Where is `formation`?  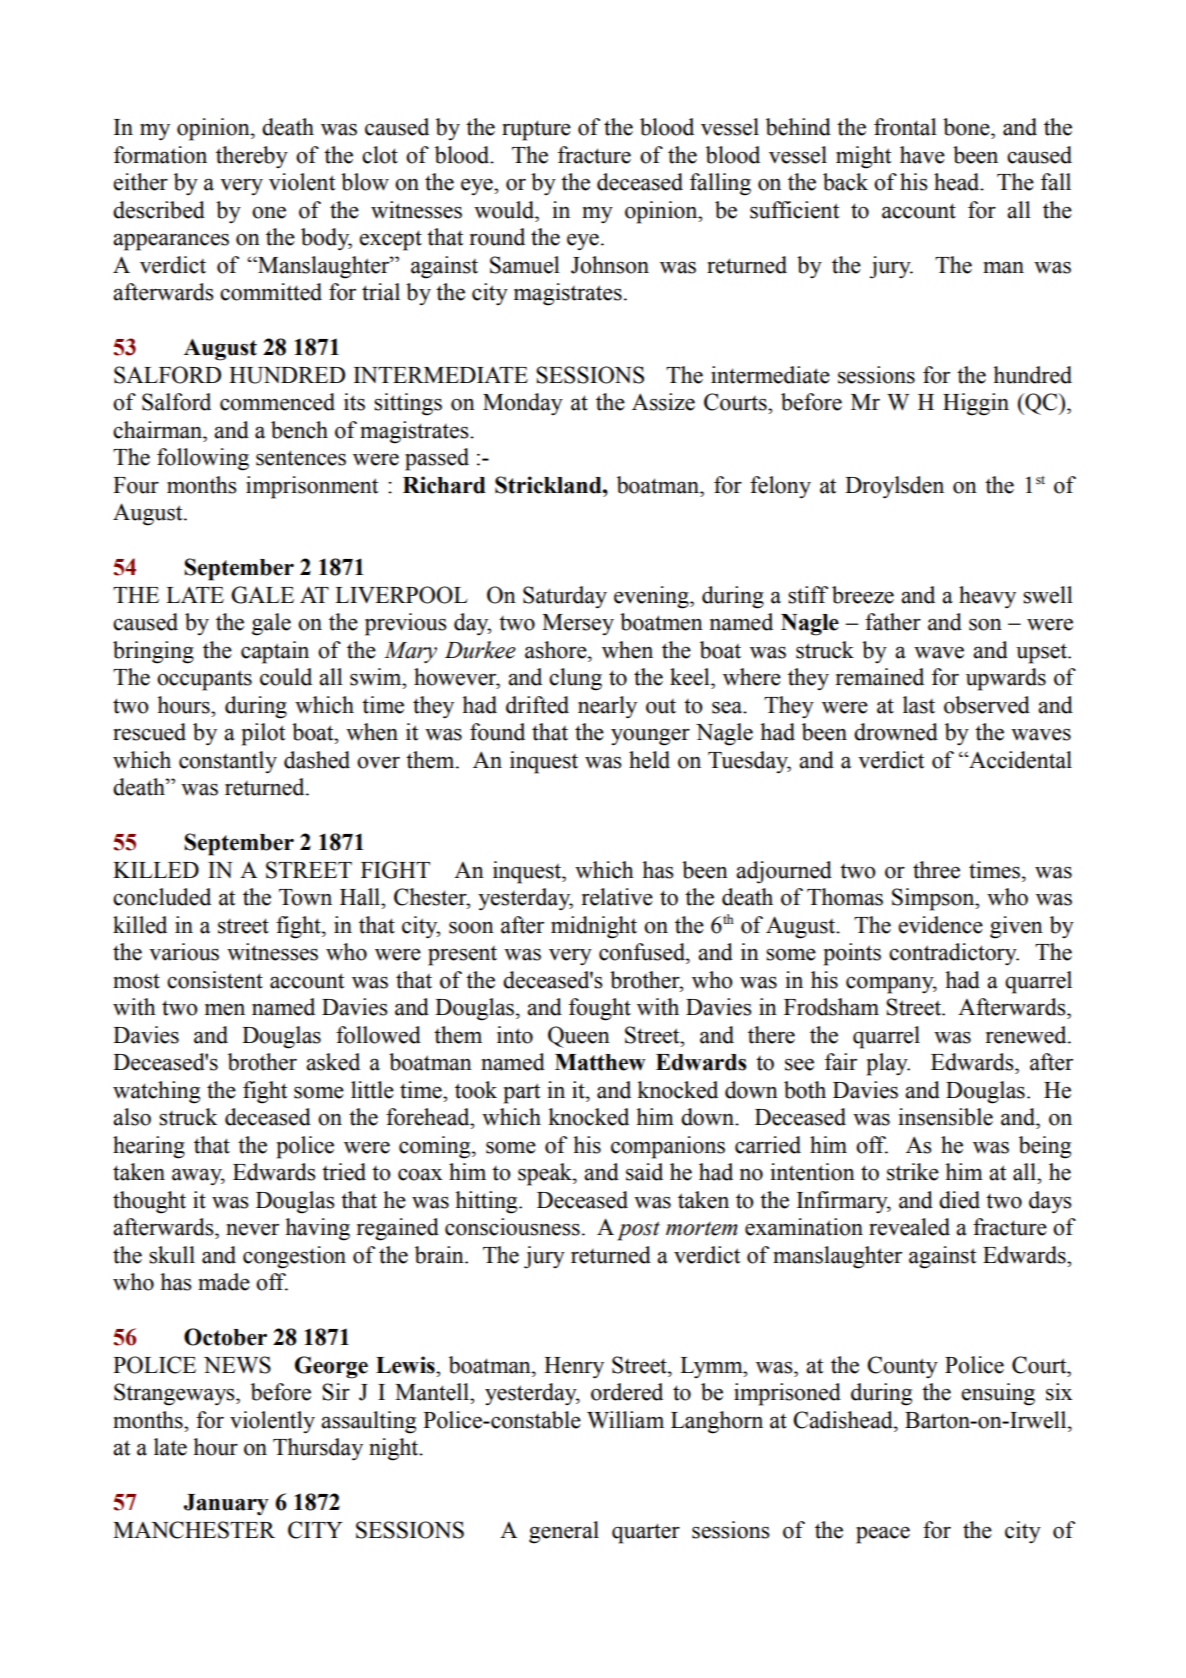
formation is located at coordinates (160, 155).
